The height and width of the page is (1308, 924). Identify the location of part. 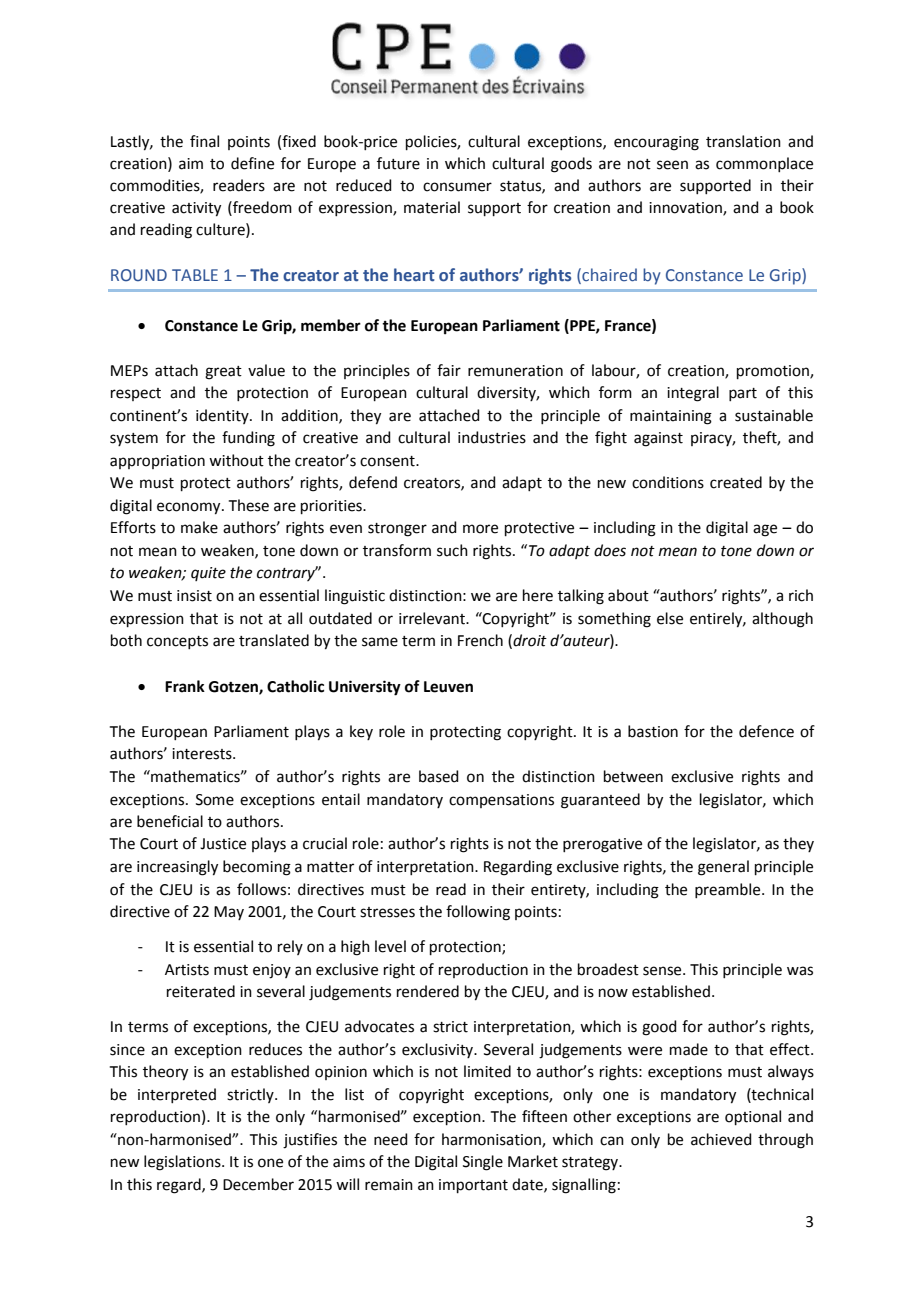
(743, 394).
